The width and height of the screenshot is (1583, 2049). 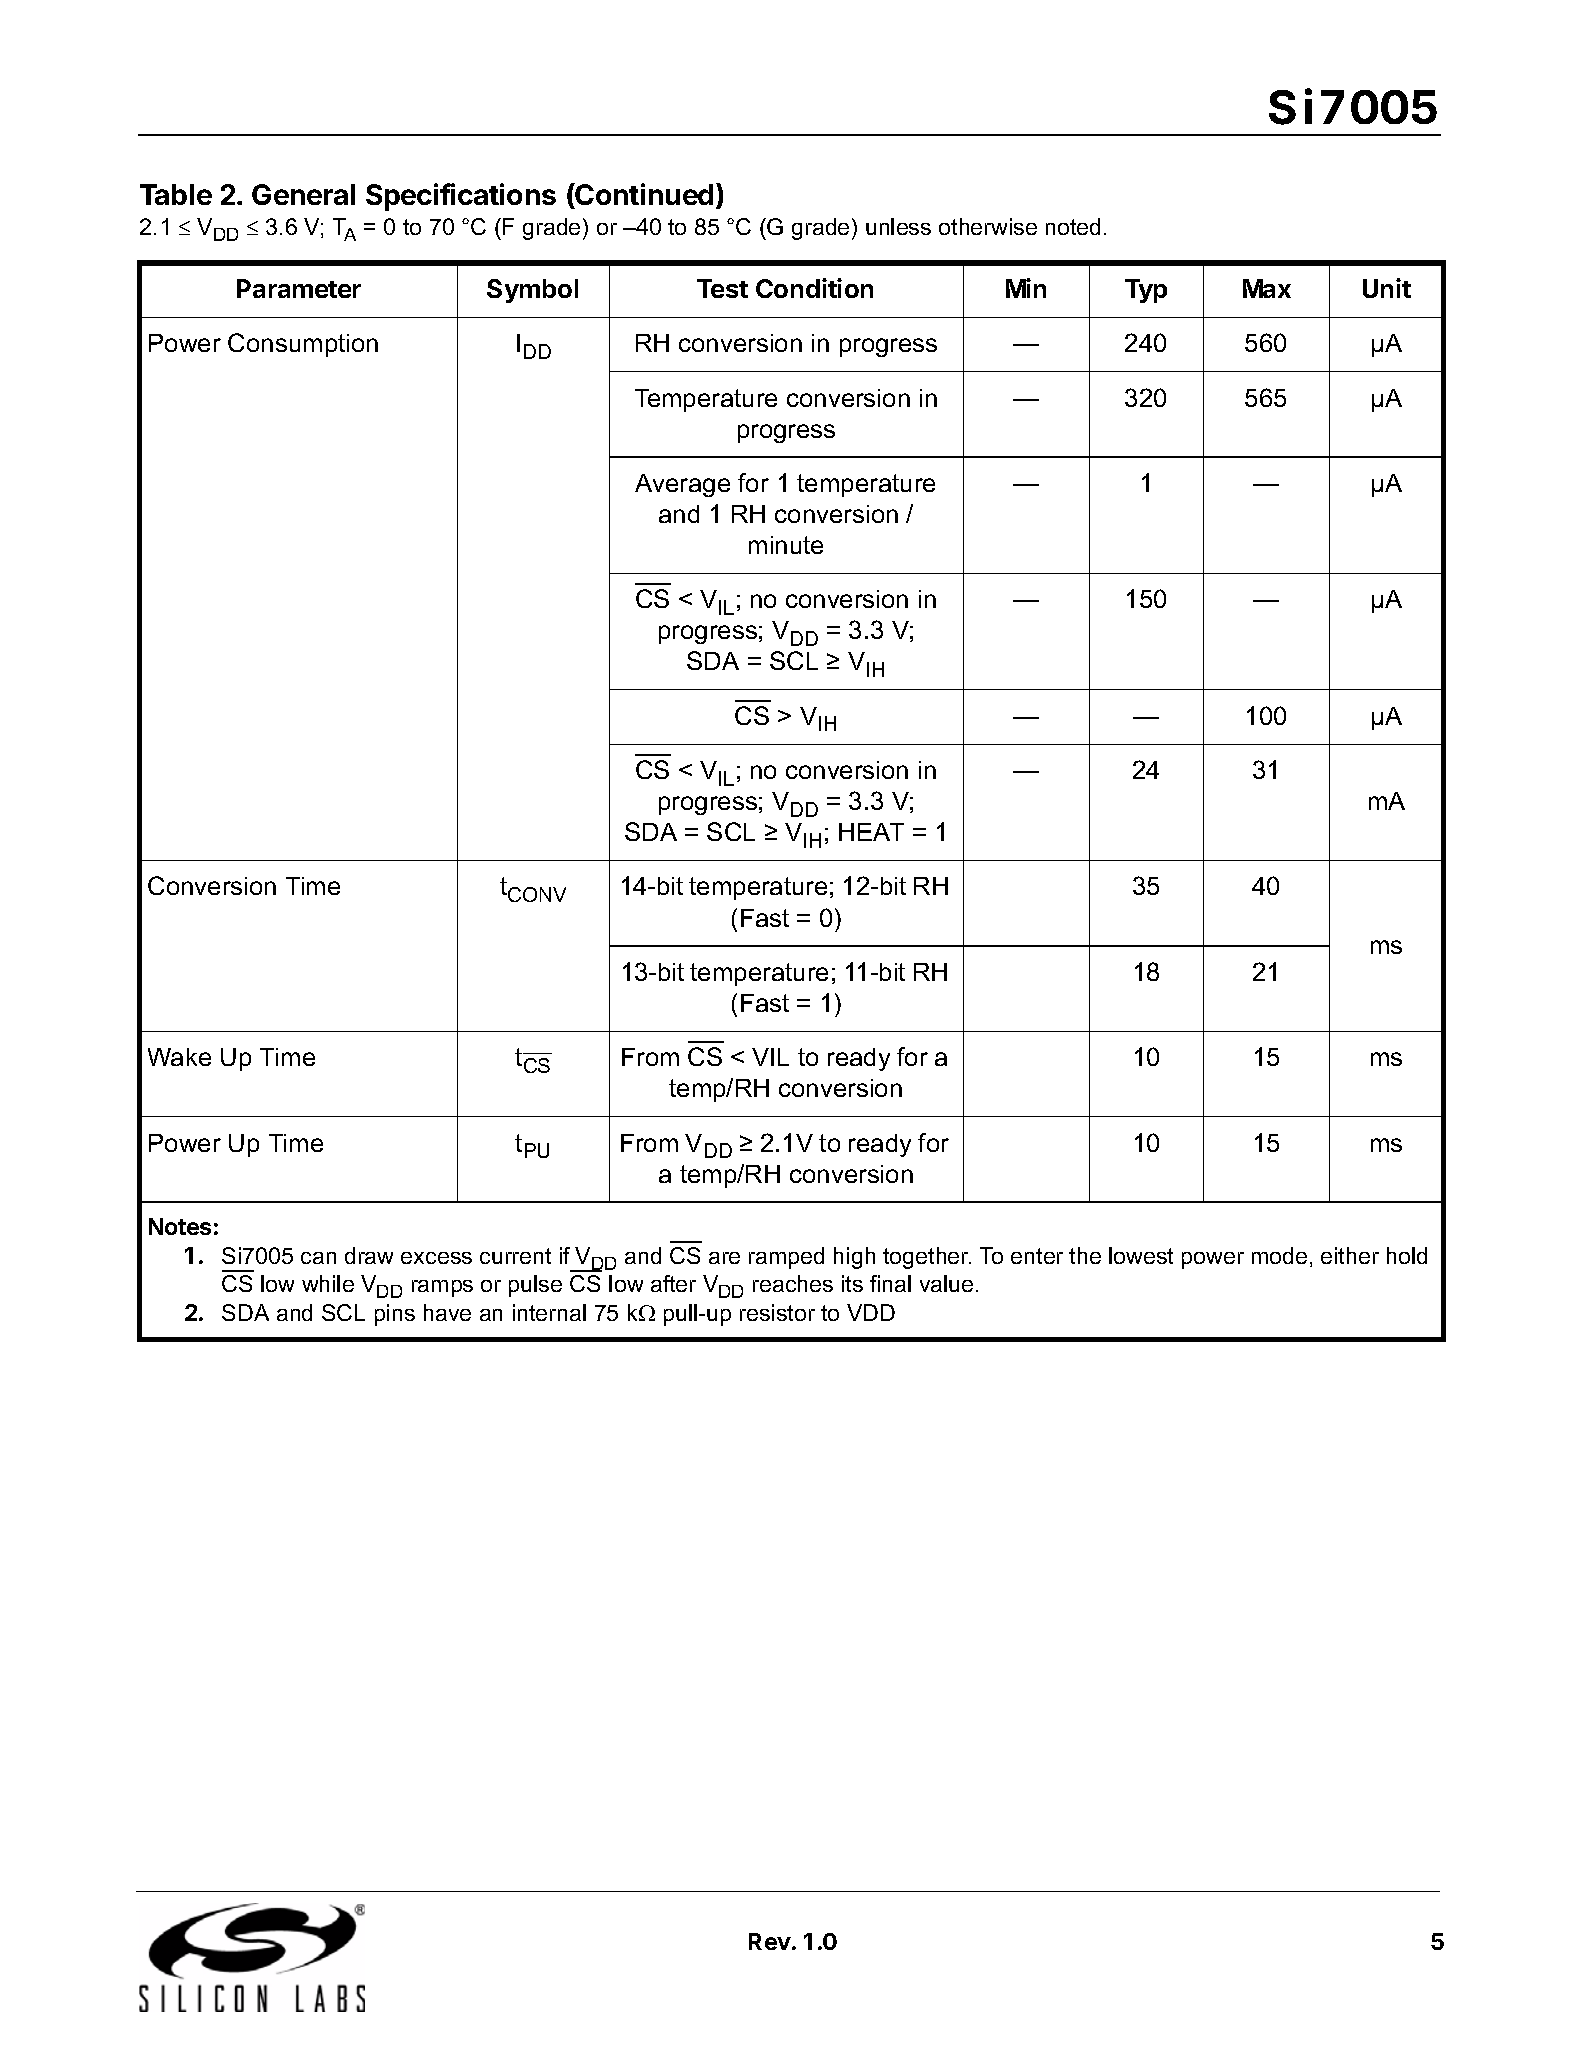 I want to click on minute, so click(x=786, y=545).
